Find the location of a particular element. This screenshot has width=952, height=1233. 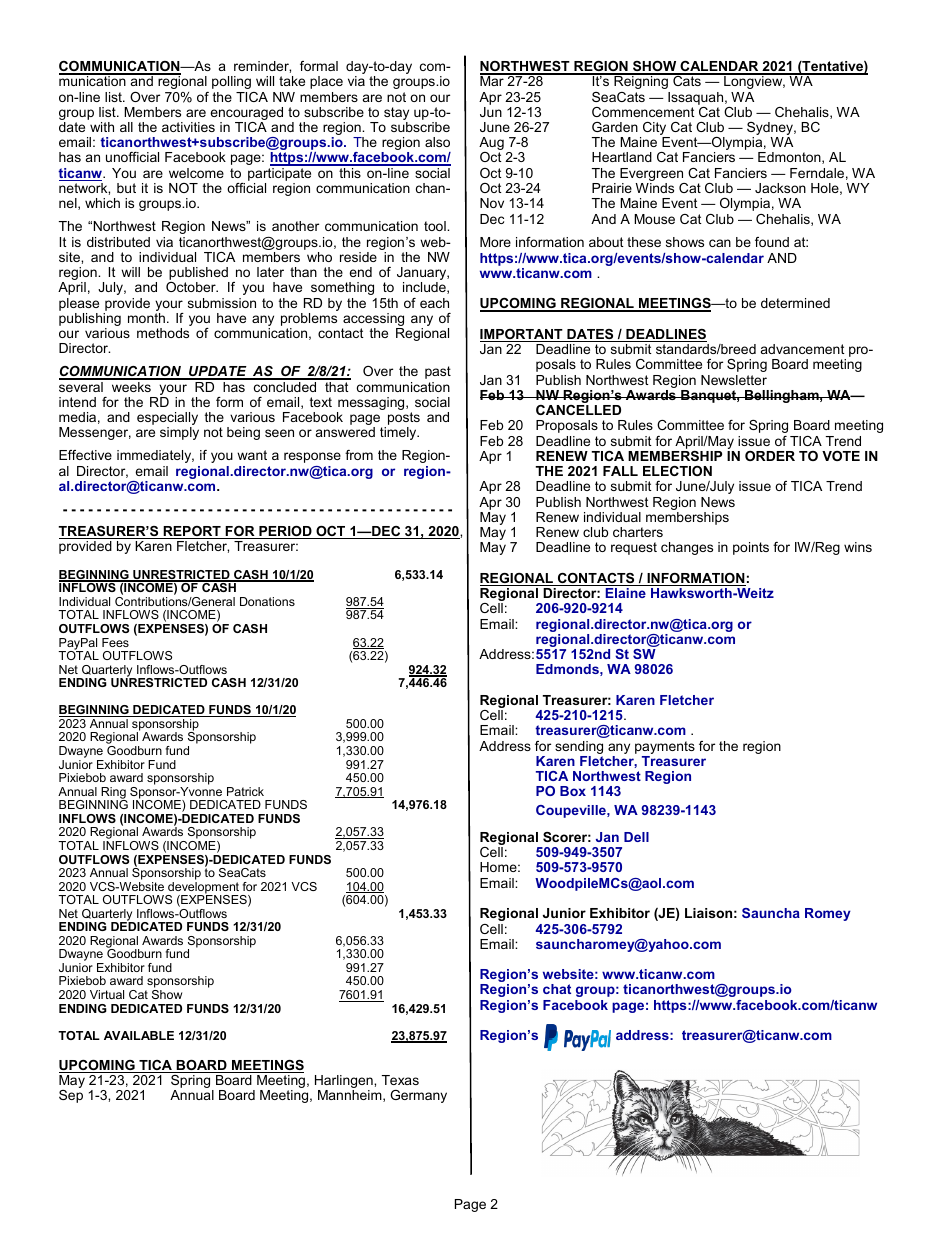

posts is located at coordinates (404, 420).
